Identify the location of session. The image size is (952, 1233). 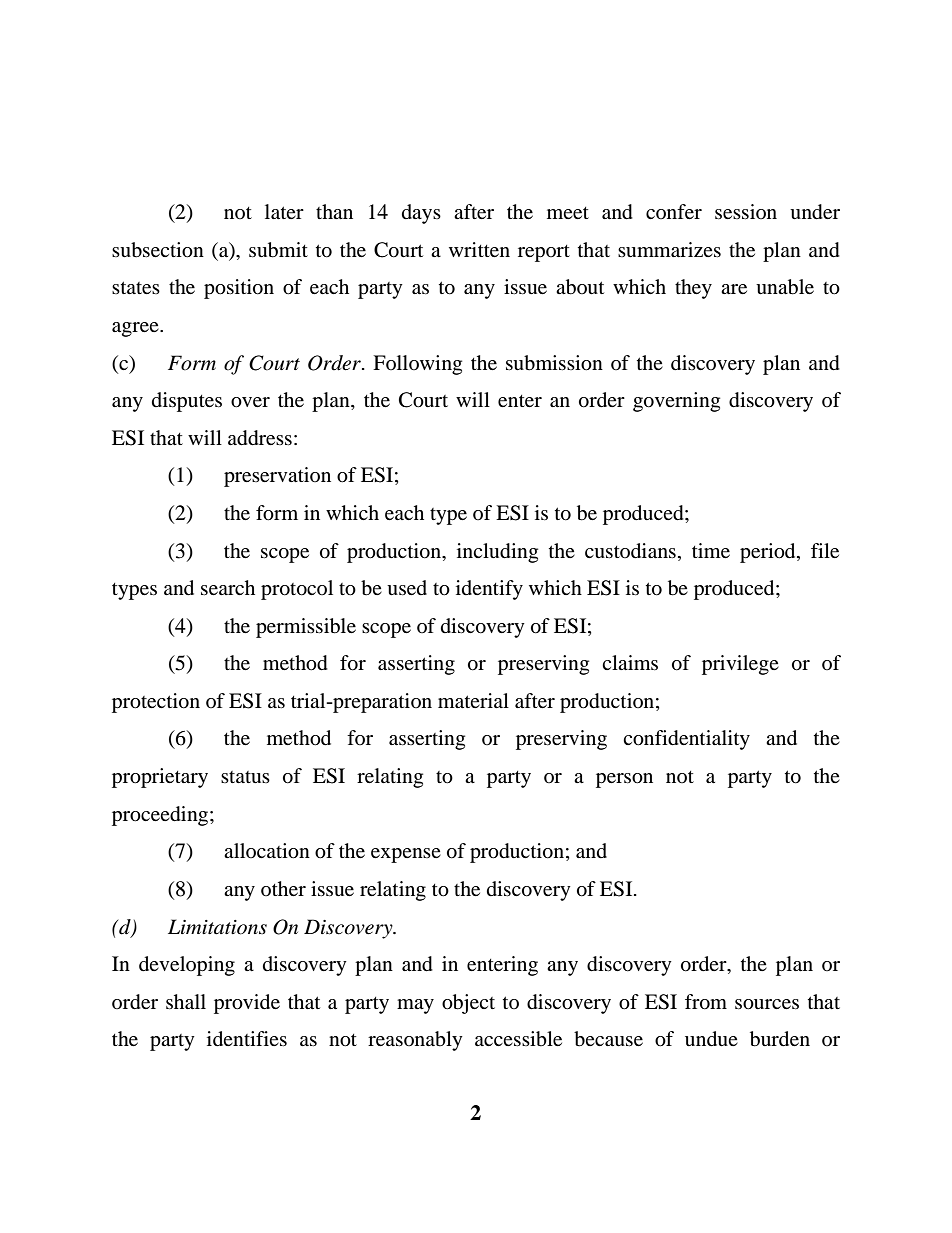
(746, 211).
